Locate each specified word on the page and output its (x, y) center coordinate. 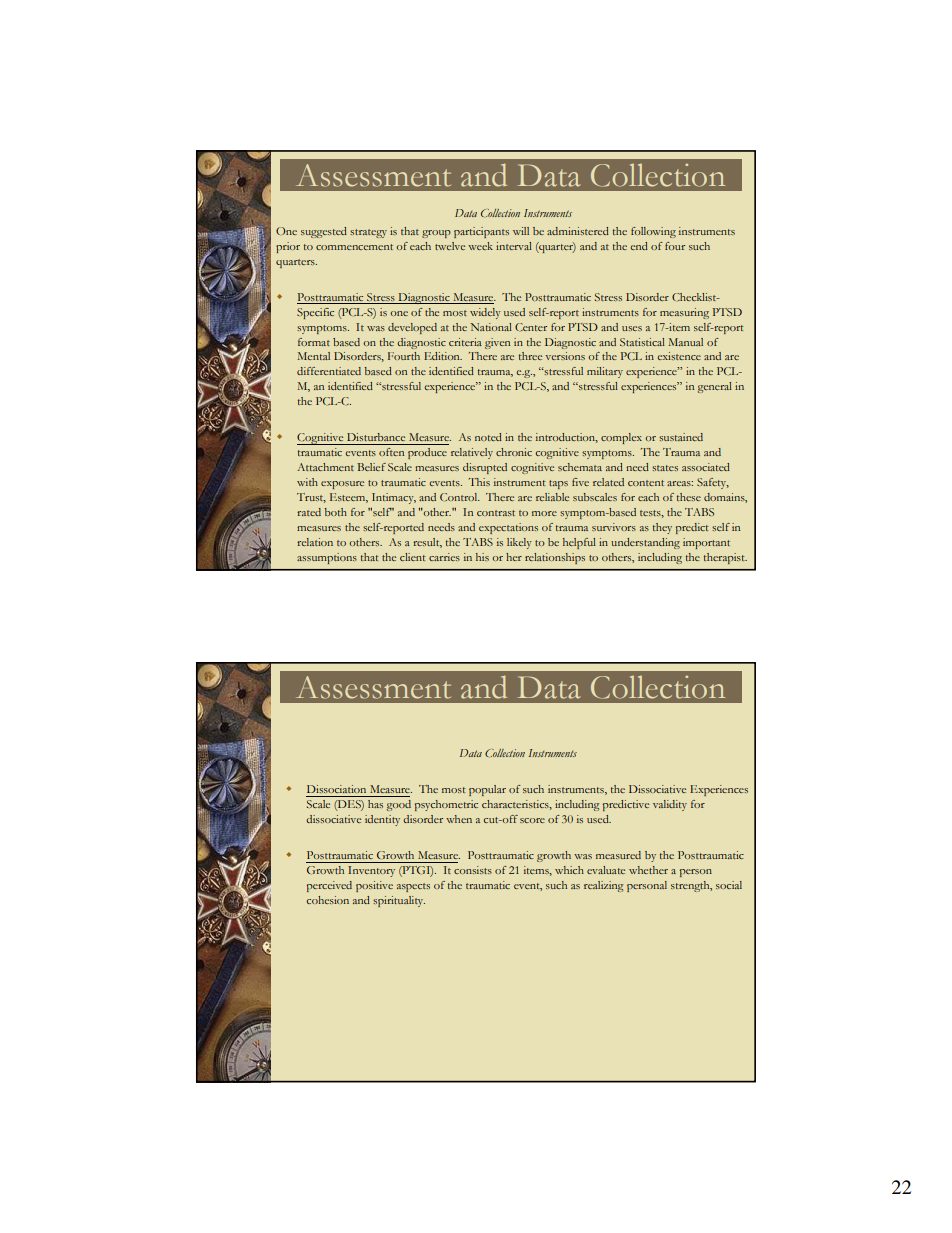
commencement (354, 247)
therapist (725, 558)
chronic (514, 452)
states (665, 468)
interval (514, 246)
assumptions (327, 558)
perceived (329, 886)
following (653, 232)
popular (487, 790)
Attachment (325, 467)
